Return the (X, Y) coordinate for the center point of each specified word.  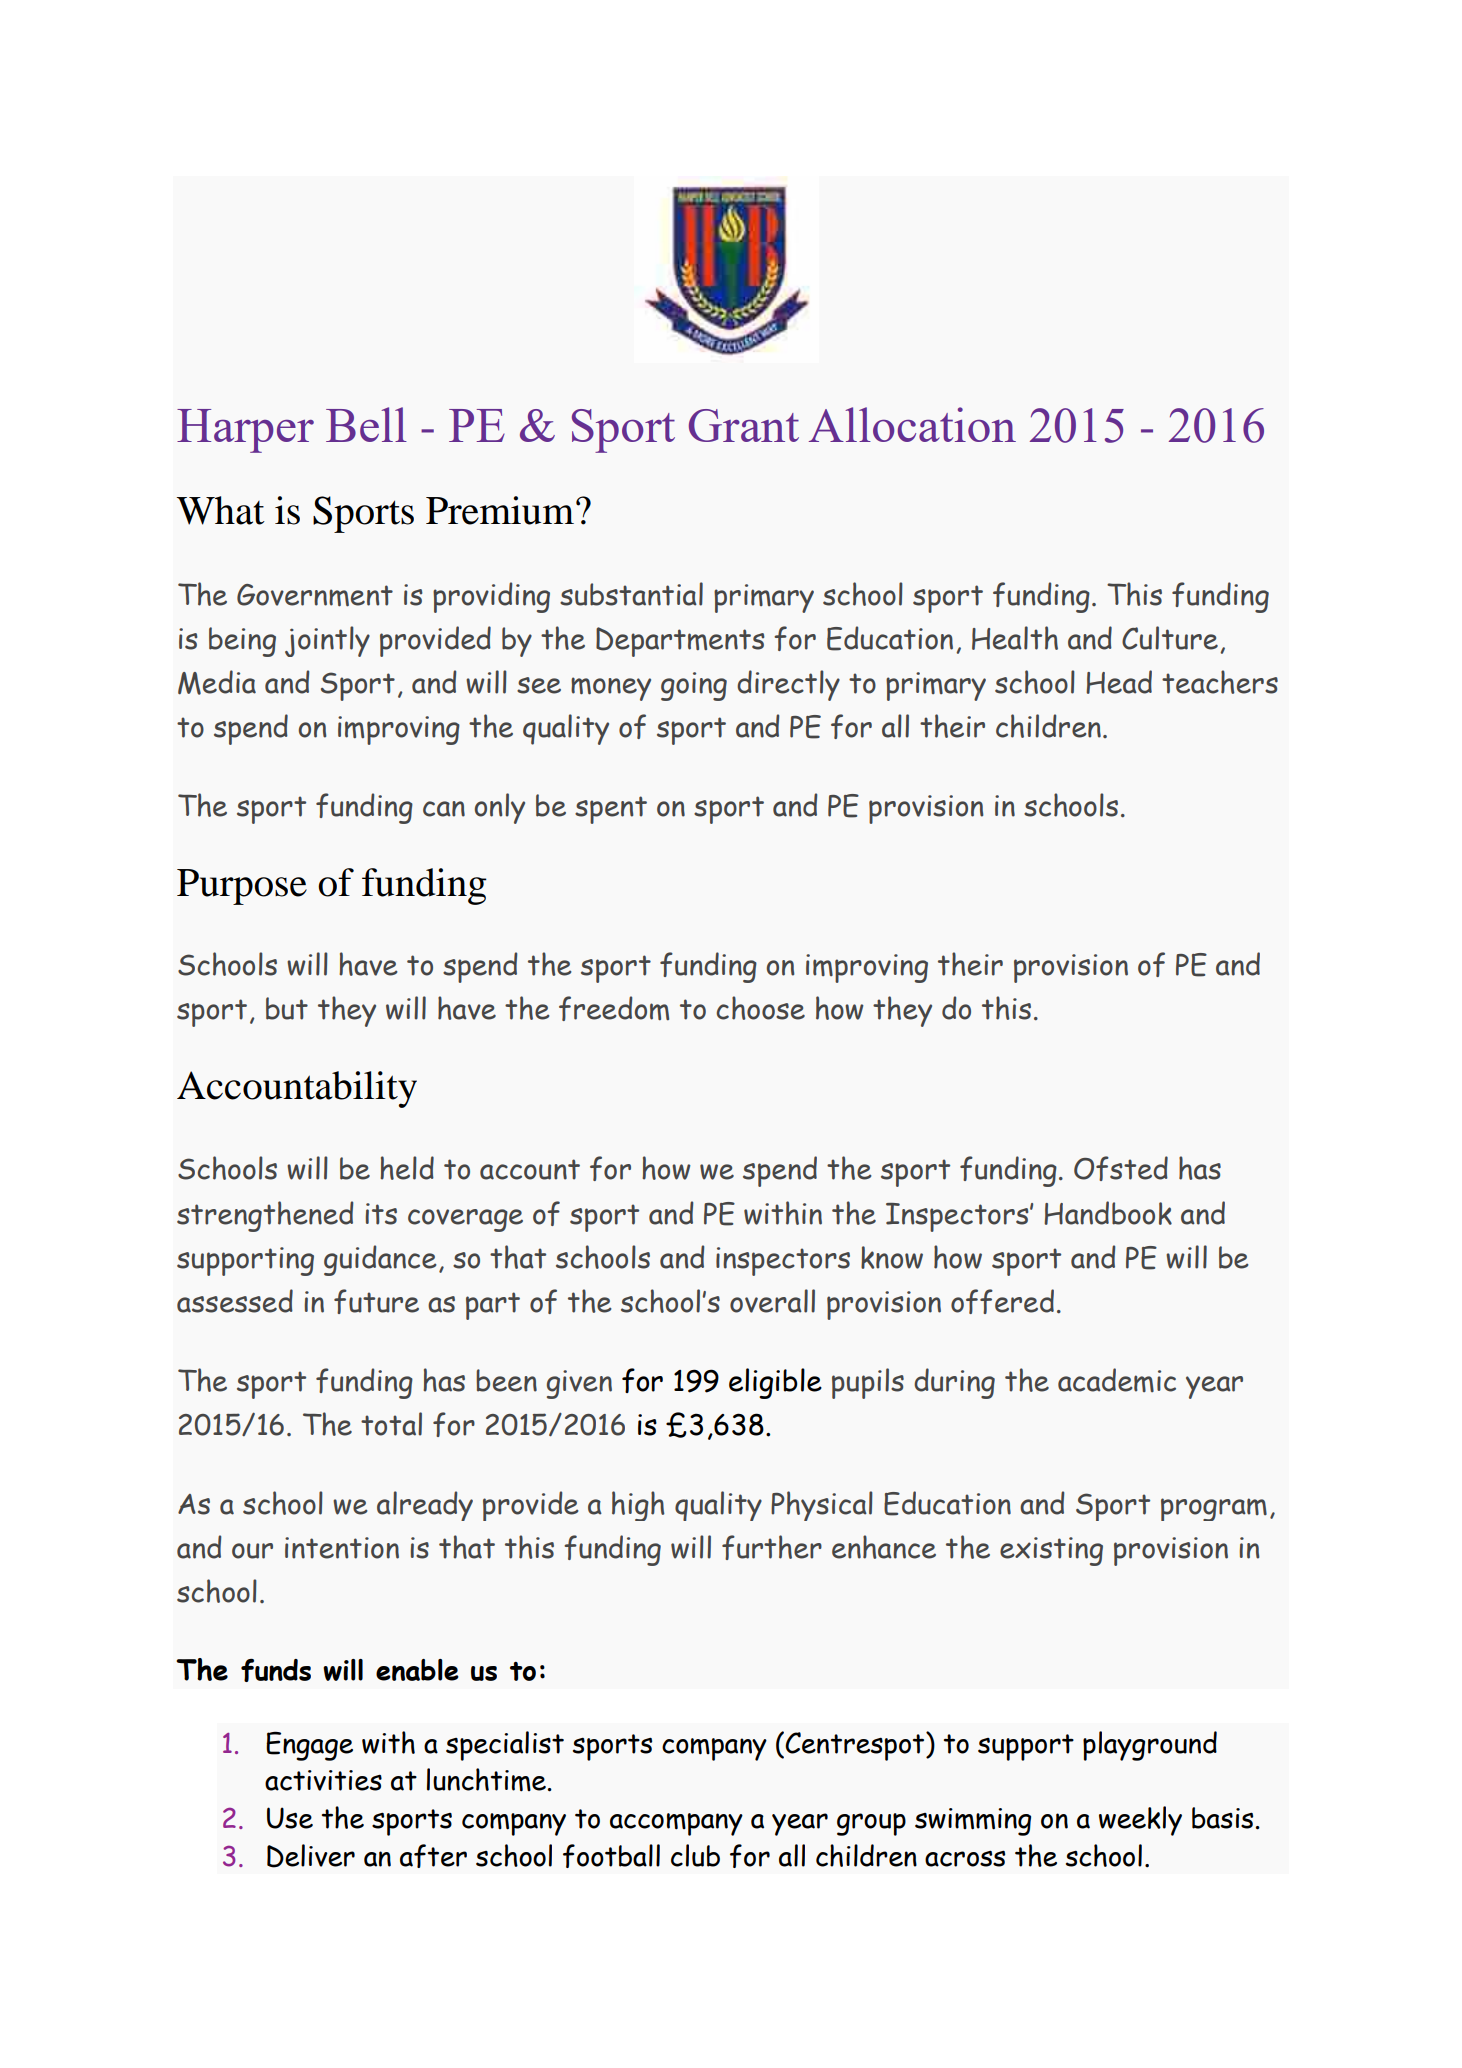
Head (1119, 682)
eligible (775, 1383)
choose (760, 1008)
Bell (366, 424)
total (391, 1424)
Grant (744, 425)
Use (290, 1818)
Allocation (912, 424)
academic (1117, 1380)
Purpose (242, 887)
